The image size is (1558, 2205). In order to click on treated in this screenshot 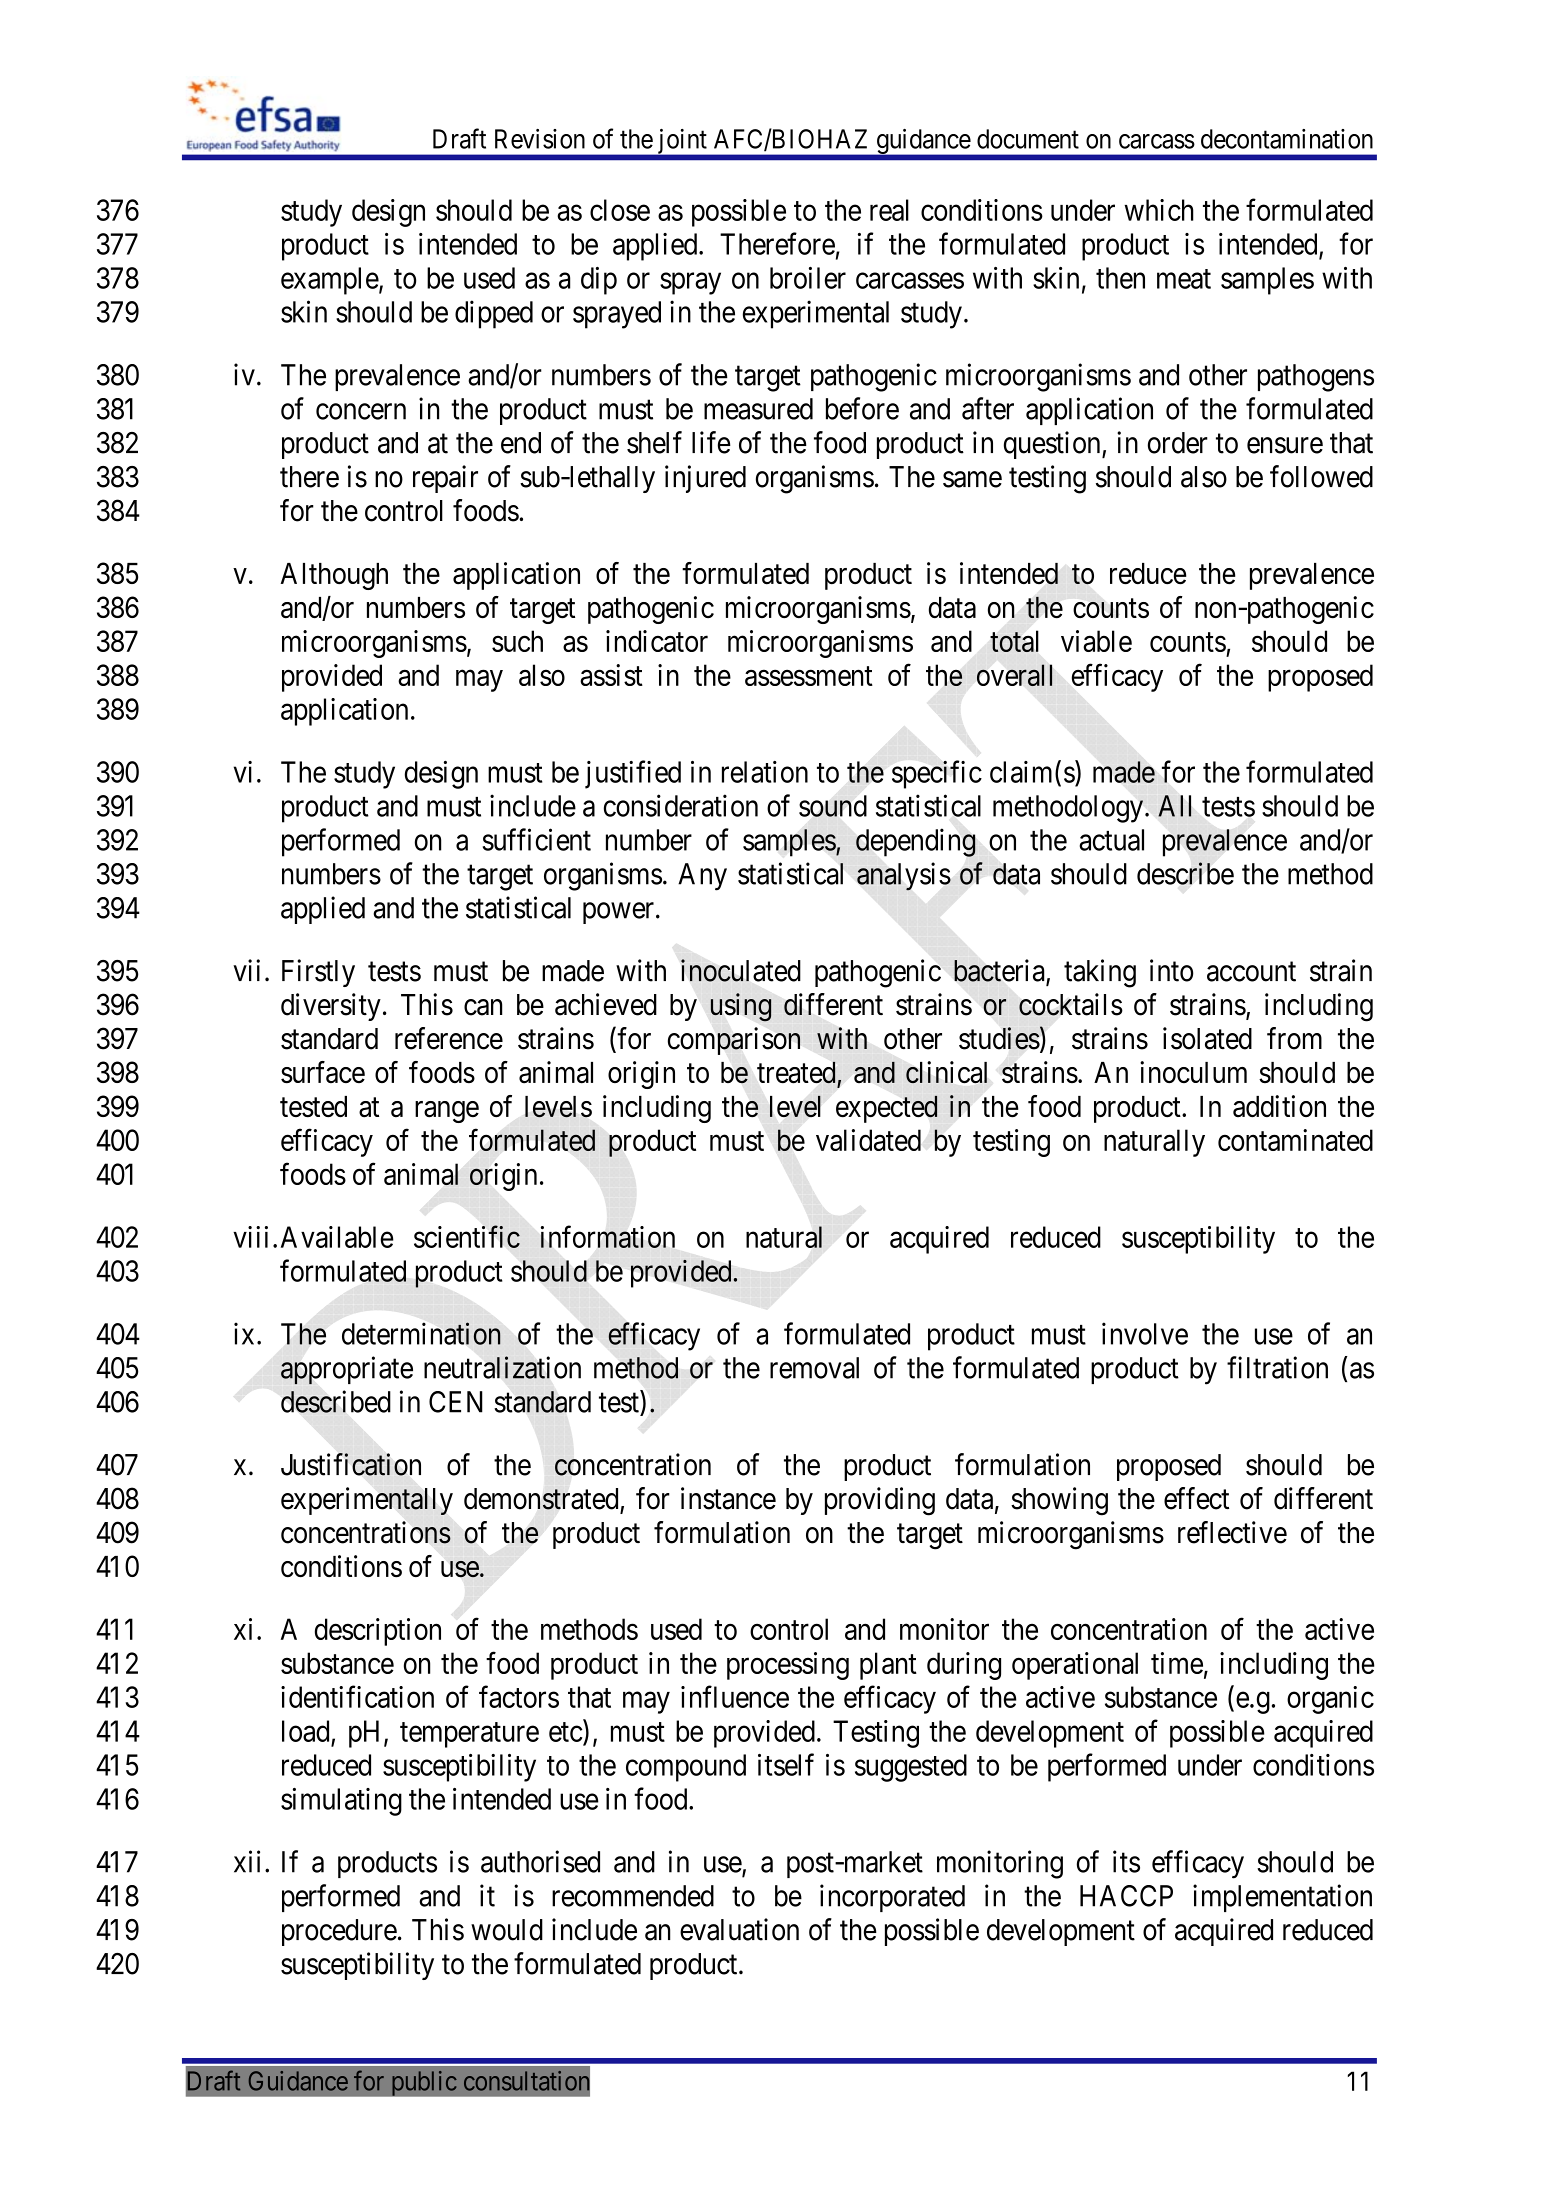, I will do `click(797, 1073)`.
